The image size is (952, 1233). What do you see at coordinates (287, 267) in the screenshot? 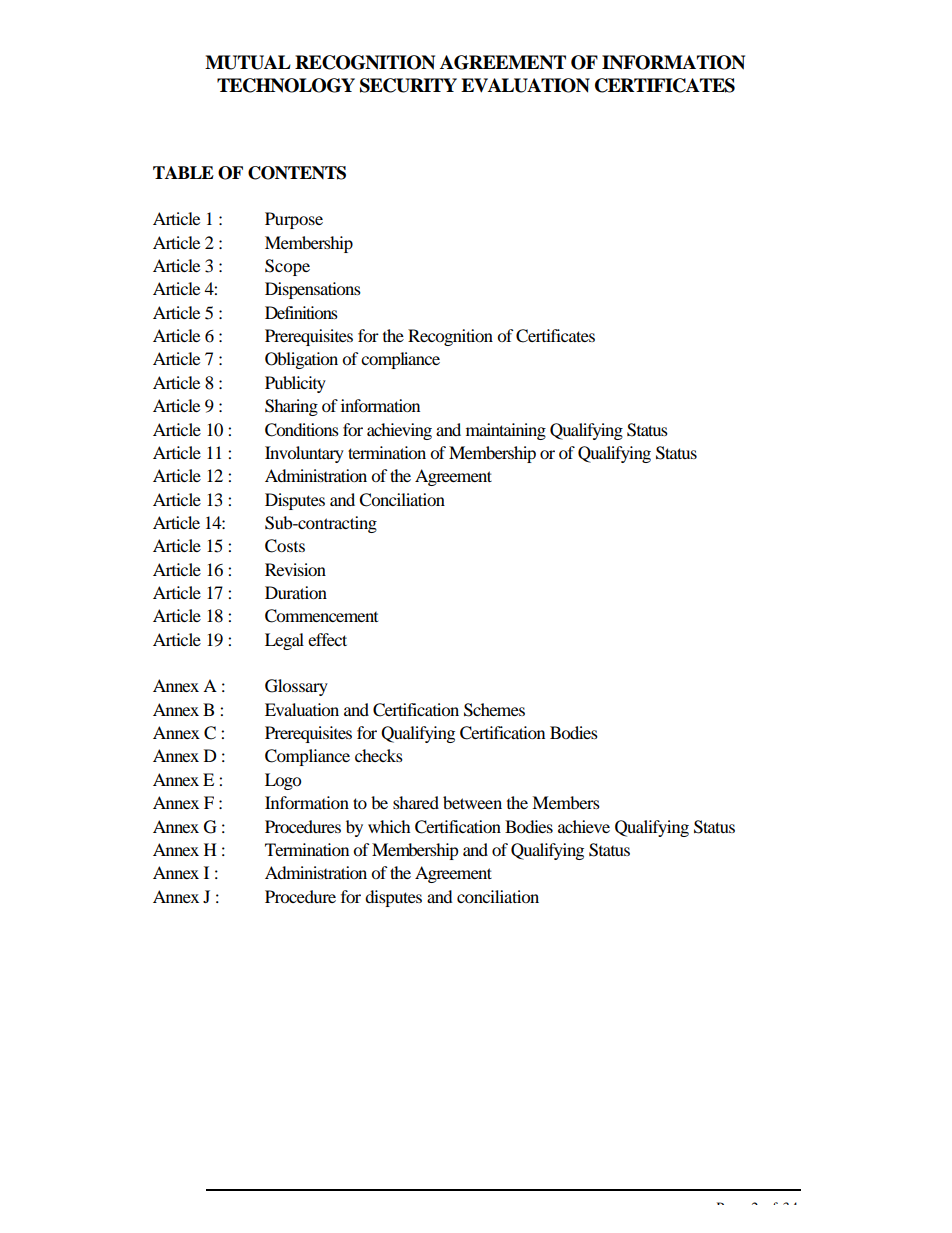
I see `Scope` at bounding box center [287, 267].
